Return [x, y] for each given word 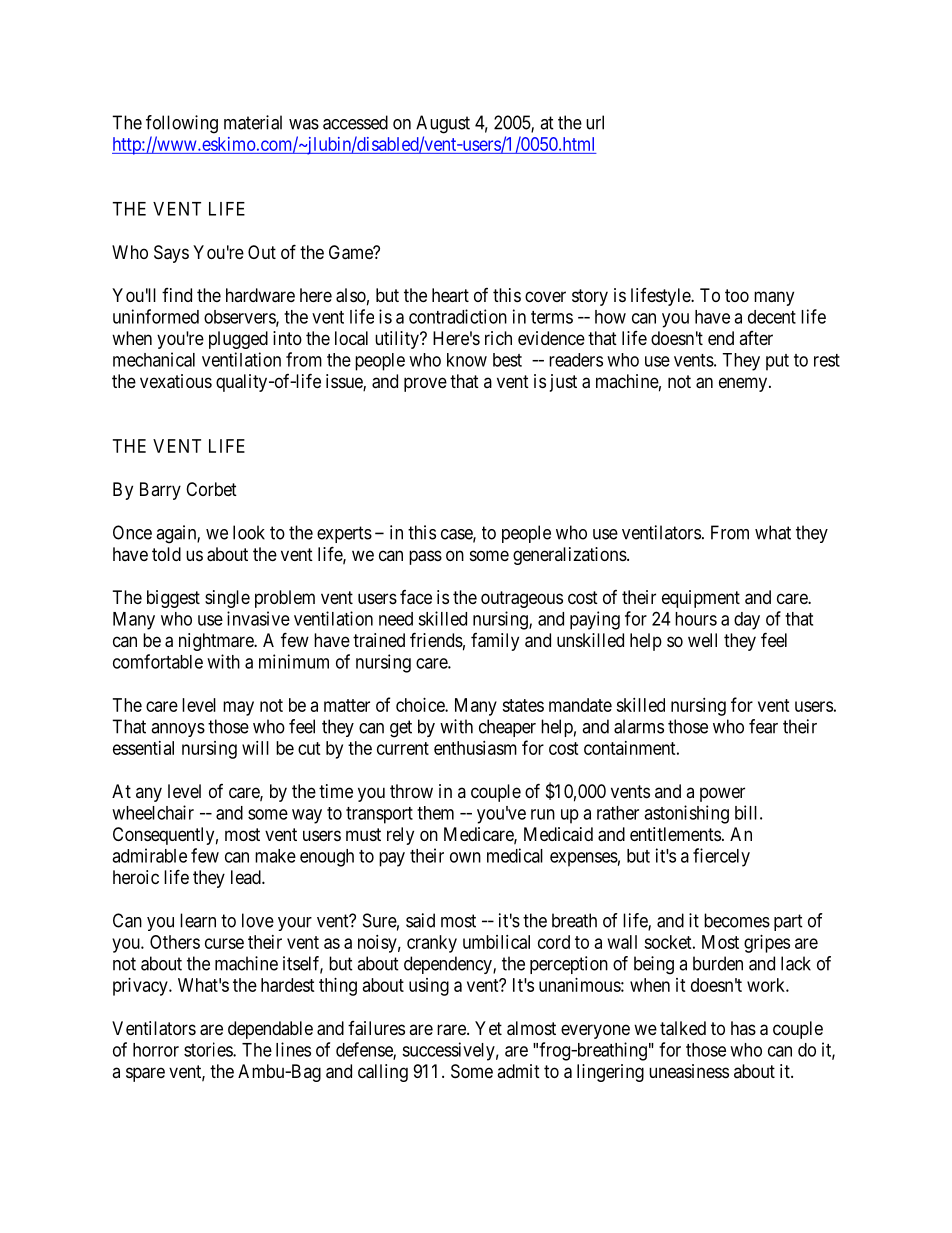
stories [209, 1049]
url [595, 122]
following [182, 124]
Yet [488, 1028]
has [743, 1028]
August [443, 124]
